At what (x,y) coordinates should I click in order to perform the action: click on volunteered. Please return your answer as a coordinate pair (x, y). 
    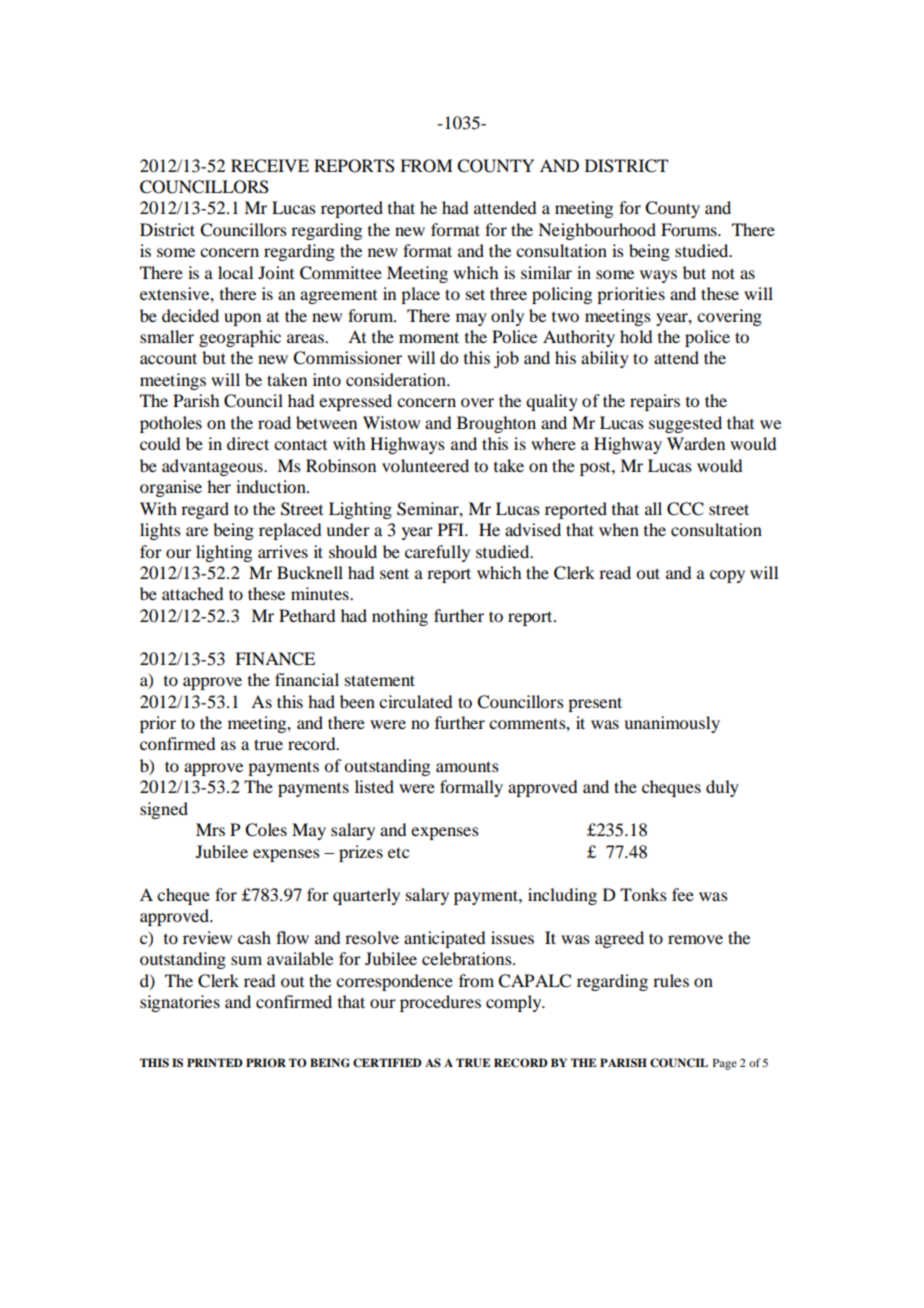
    Looking at the image, I should click on (425, 465).
